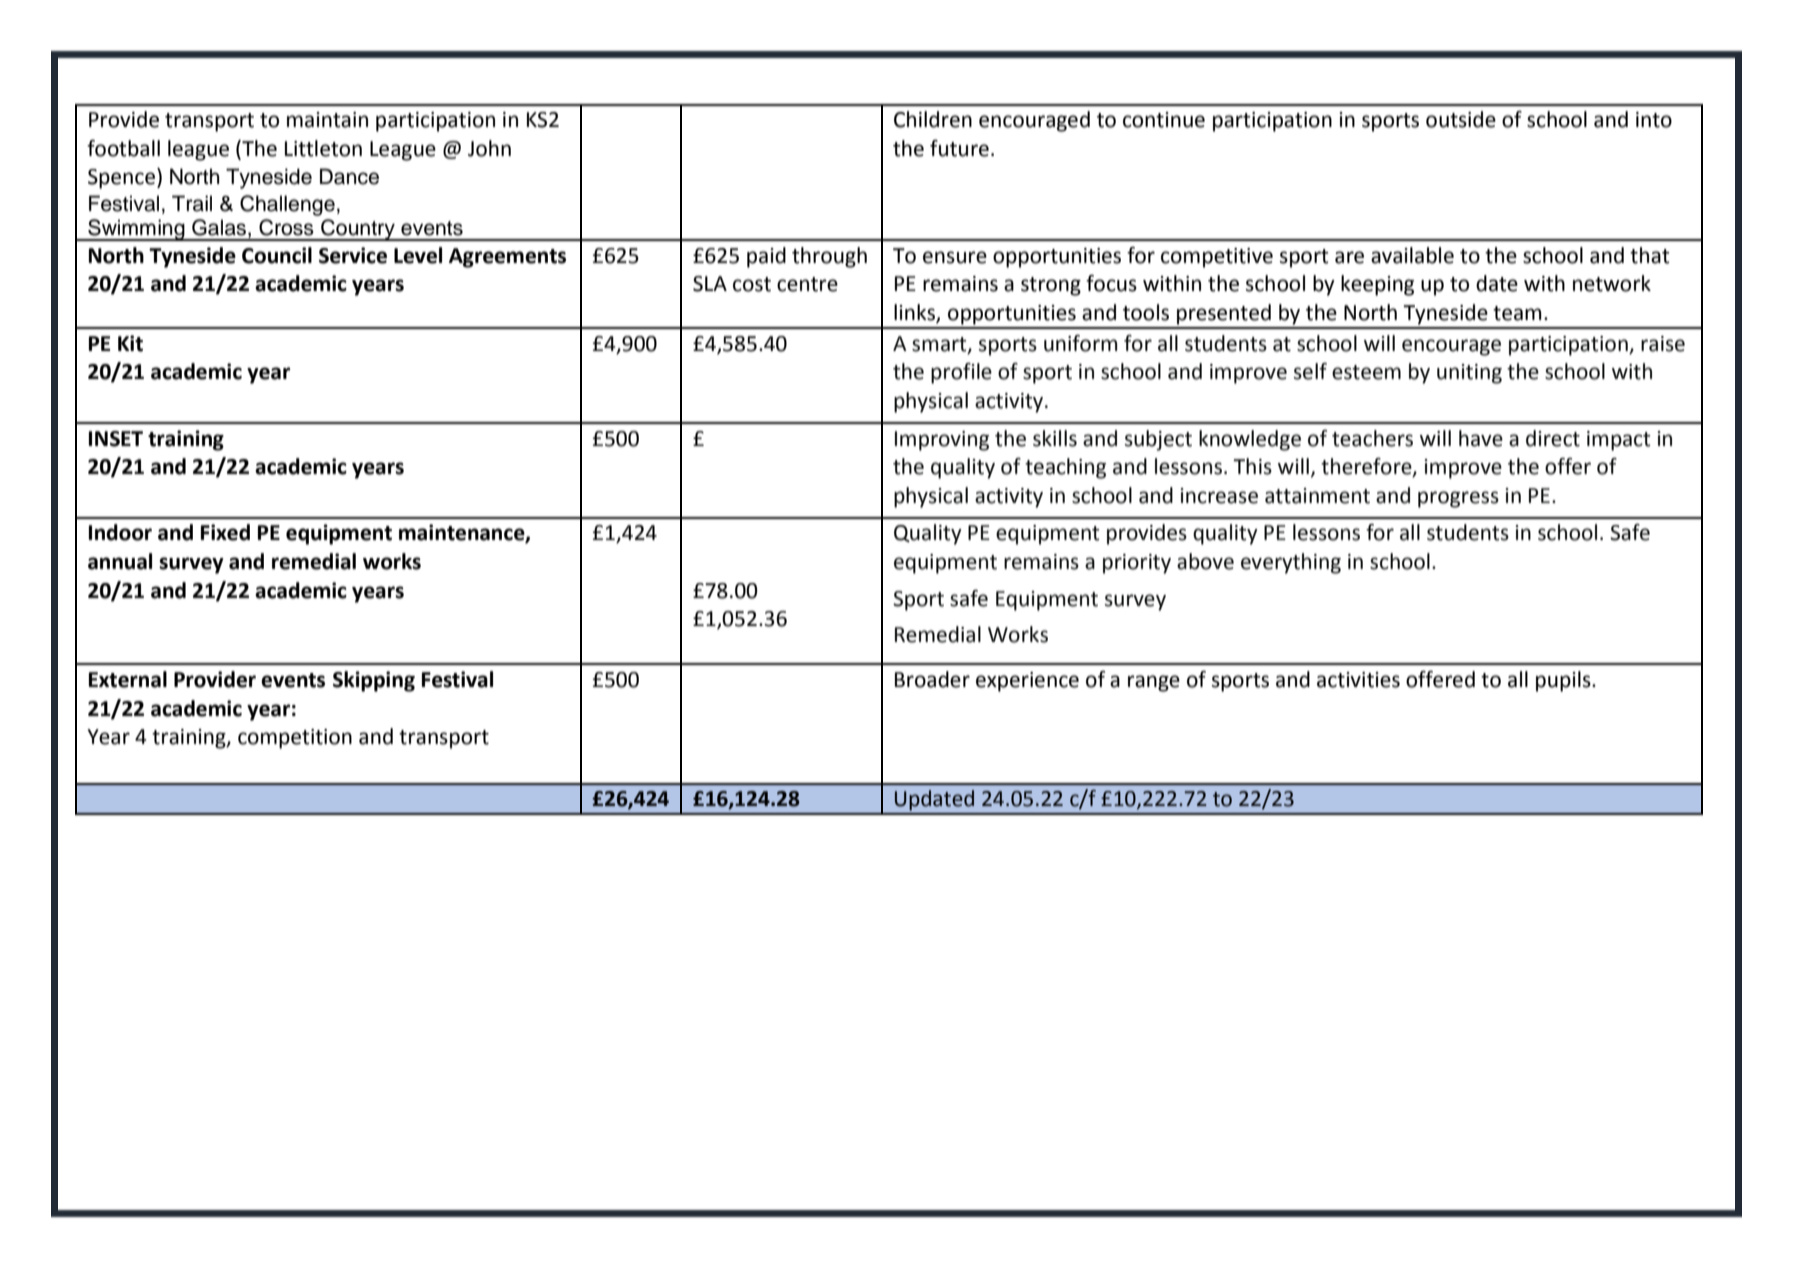  Describe the element at coordinates (1481, 438) in the document. I see `have` at that location.
